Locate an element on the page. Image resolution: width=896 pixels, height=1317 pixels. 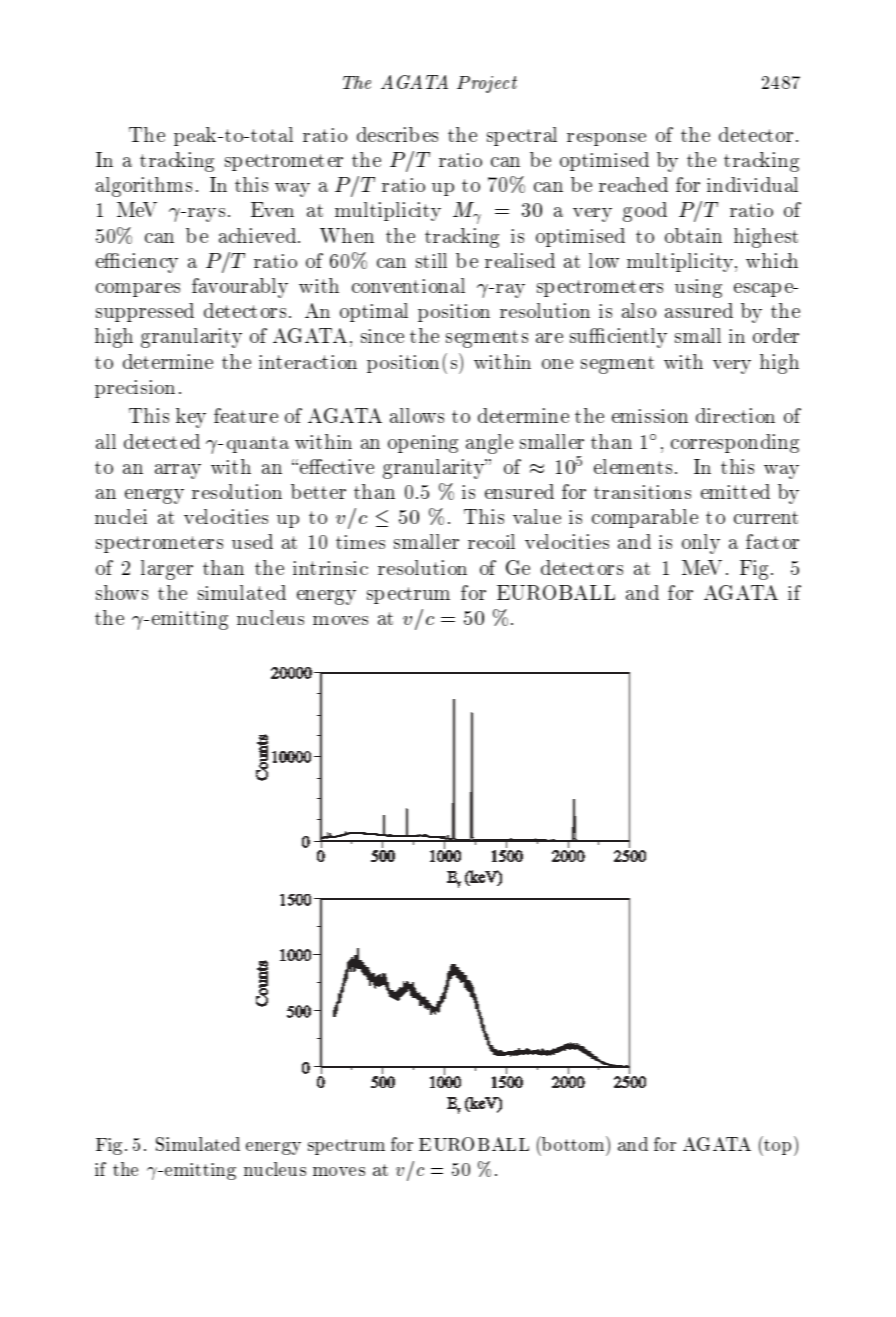
larger is located at coordinates (167, 570).
